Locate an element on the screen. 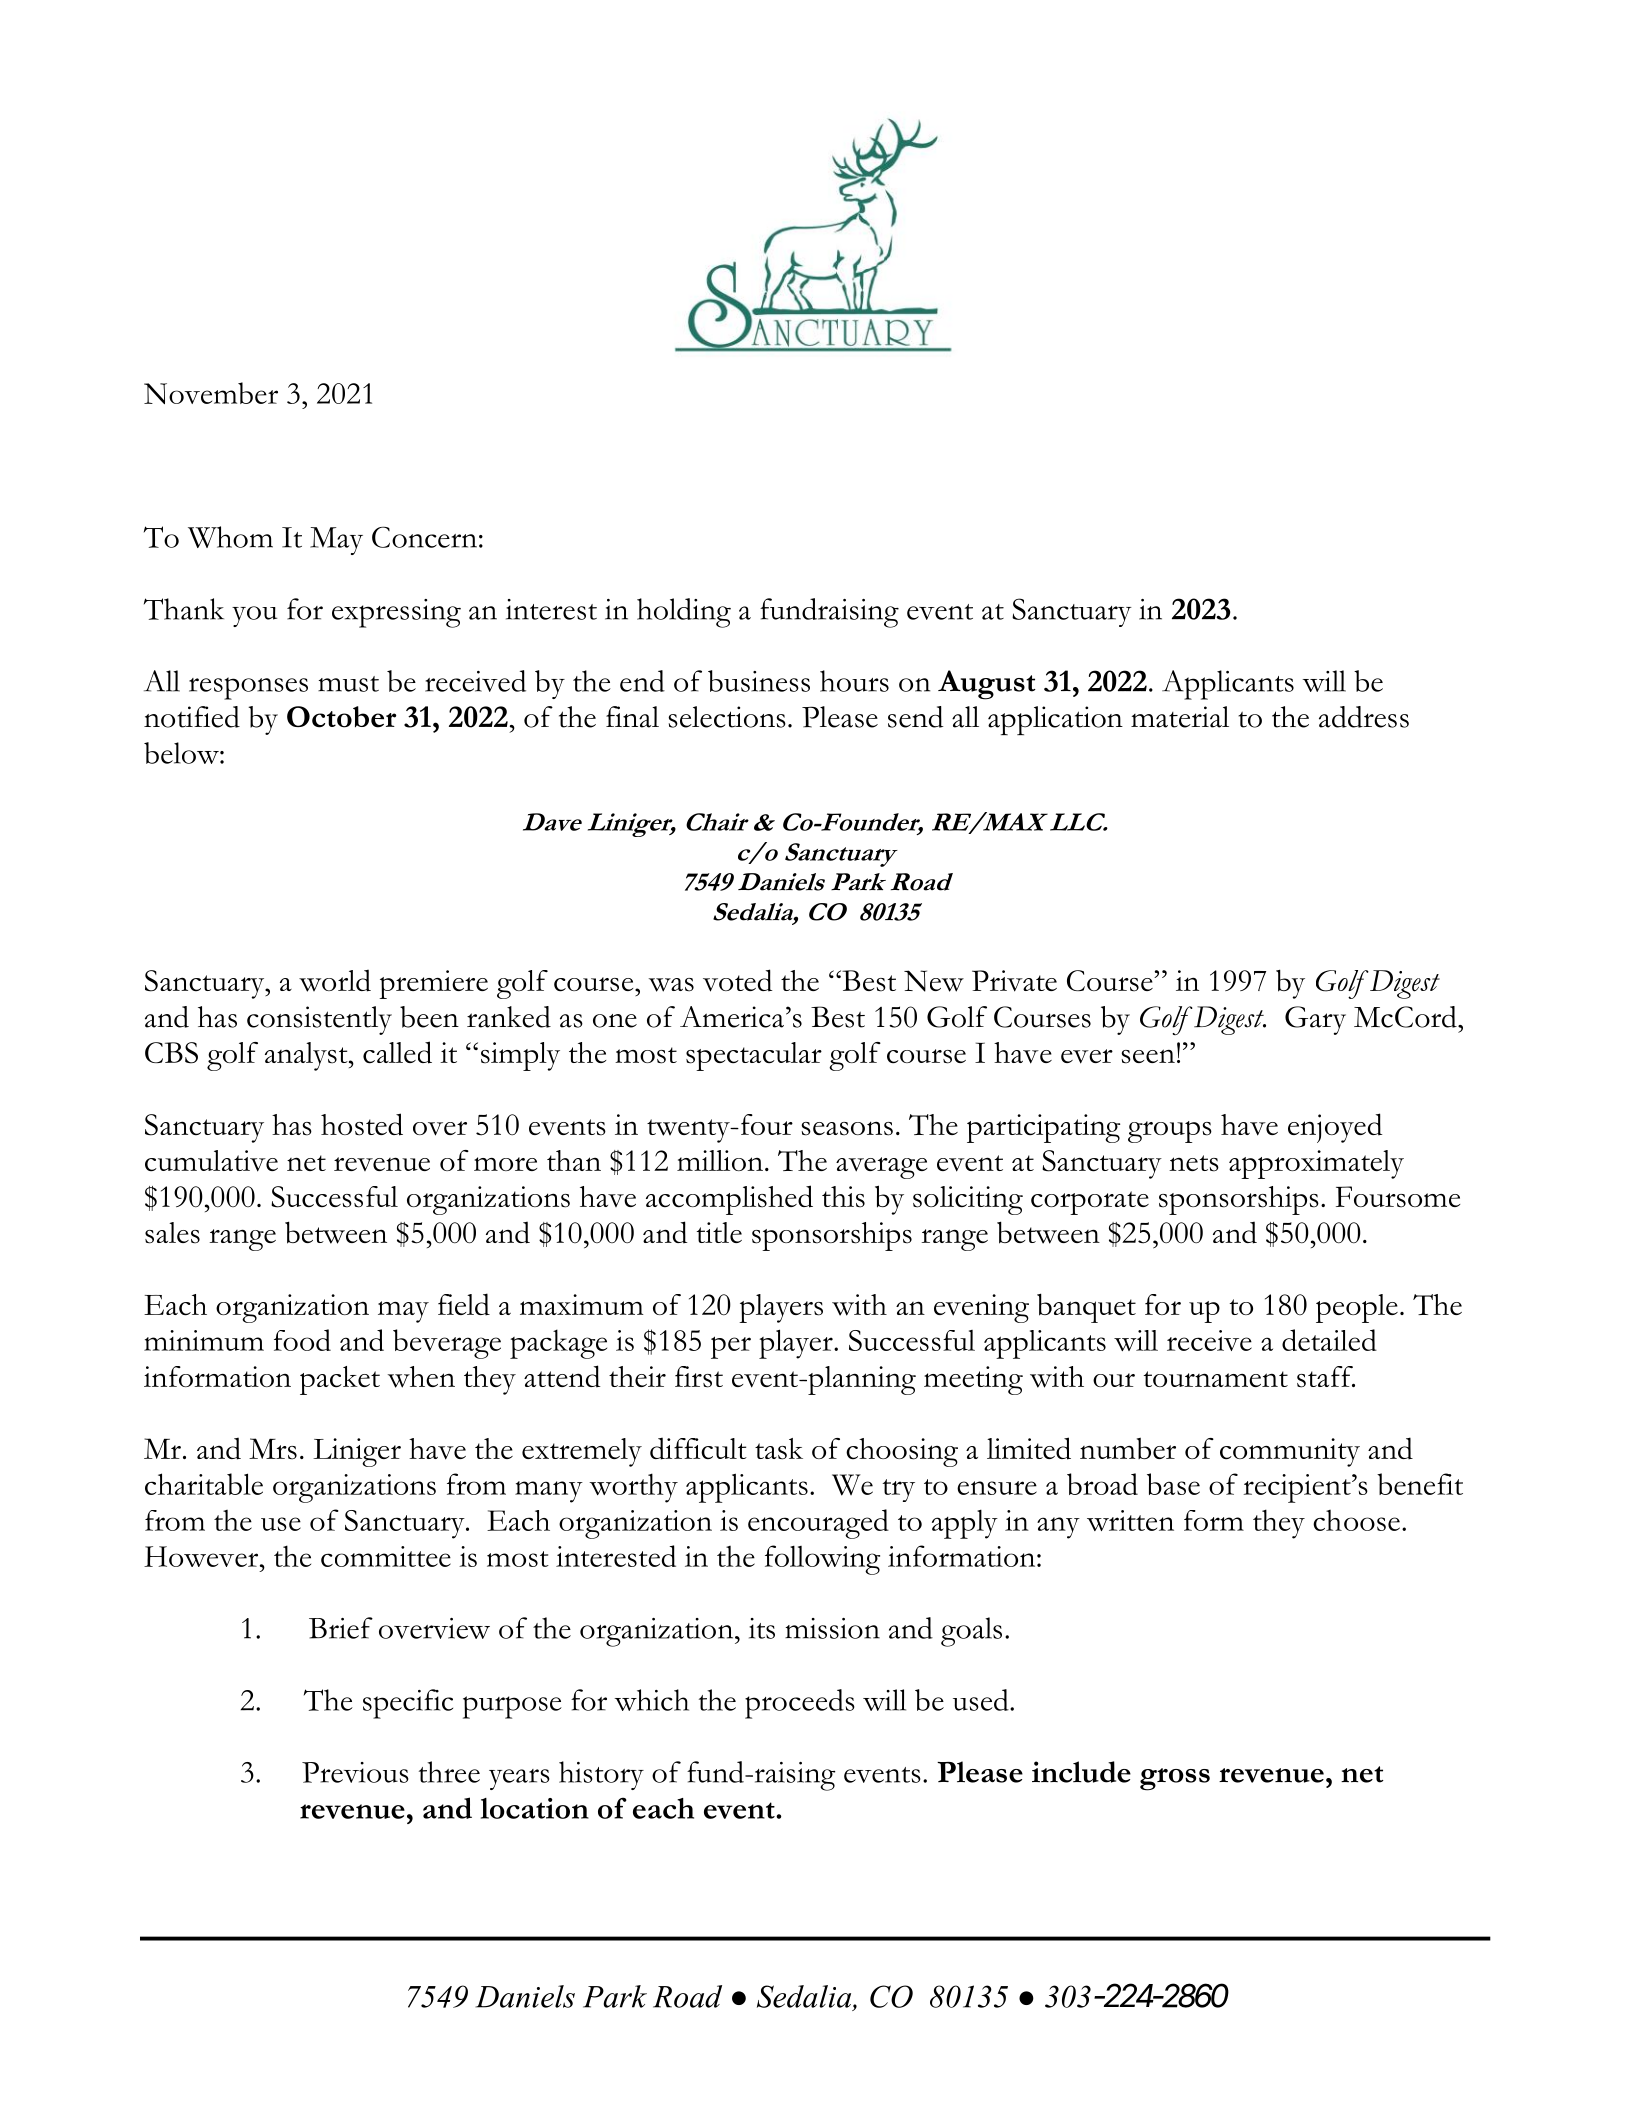 The image size is (1630, 2110). selections is located at coordinates (727, 717).
